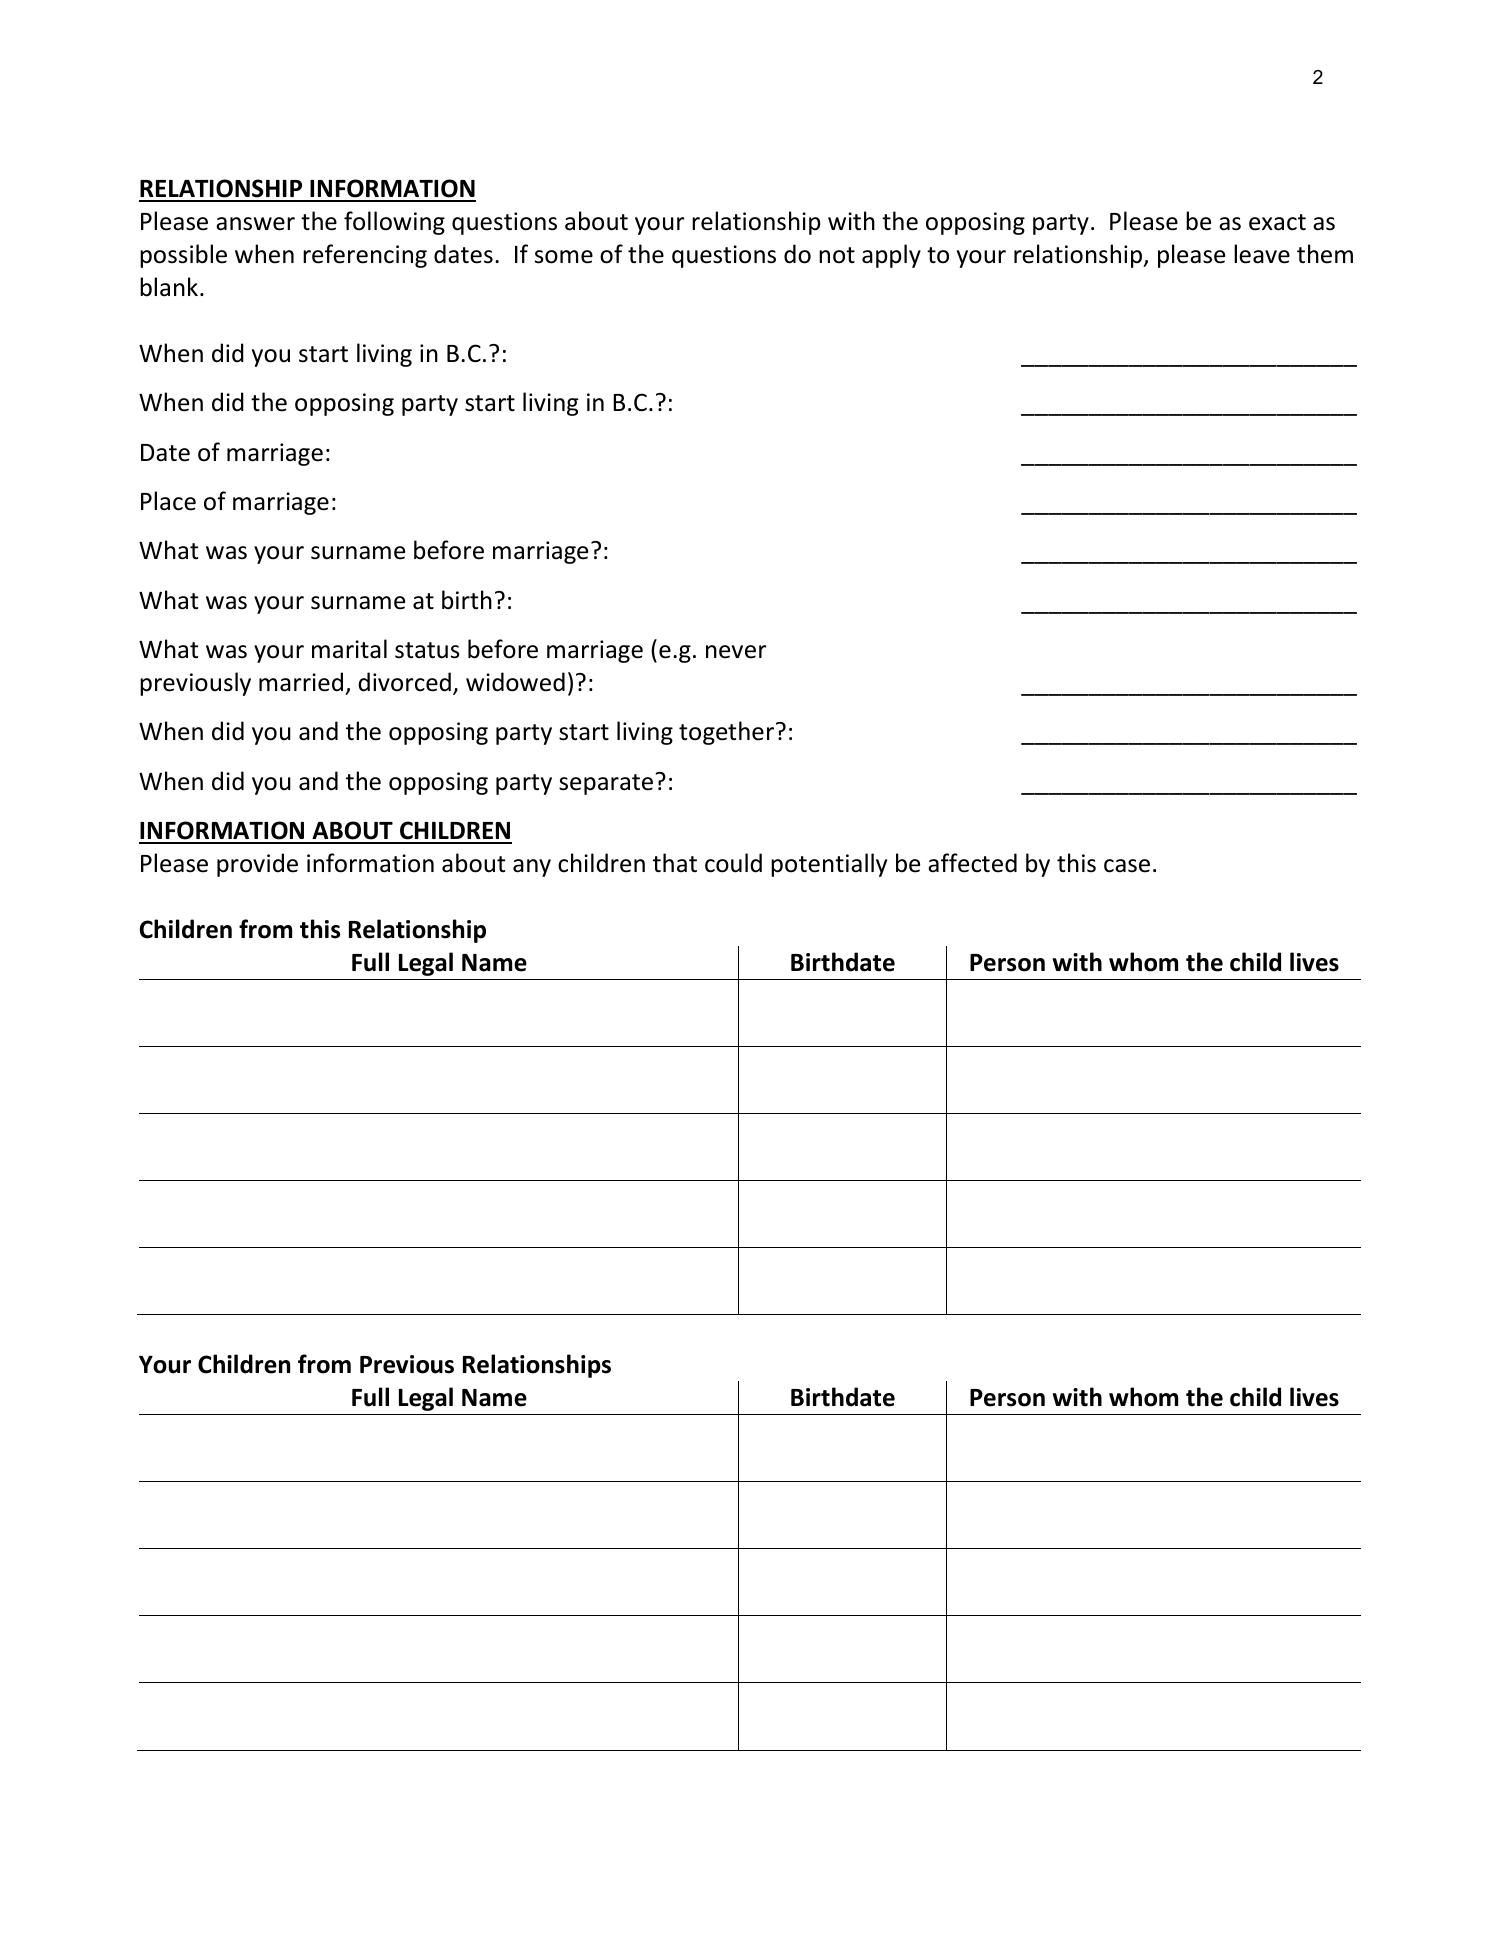  I want to click on apply, so click(891, 256).
